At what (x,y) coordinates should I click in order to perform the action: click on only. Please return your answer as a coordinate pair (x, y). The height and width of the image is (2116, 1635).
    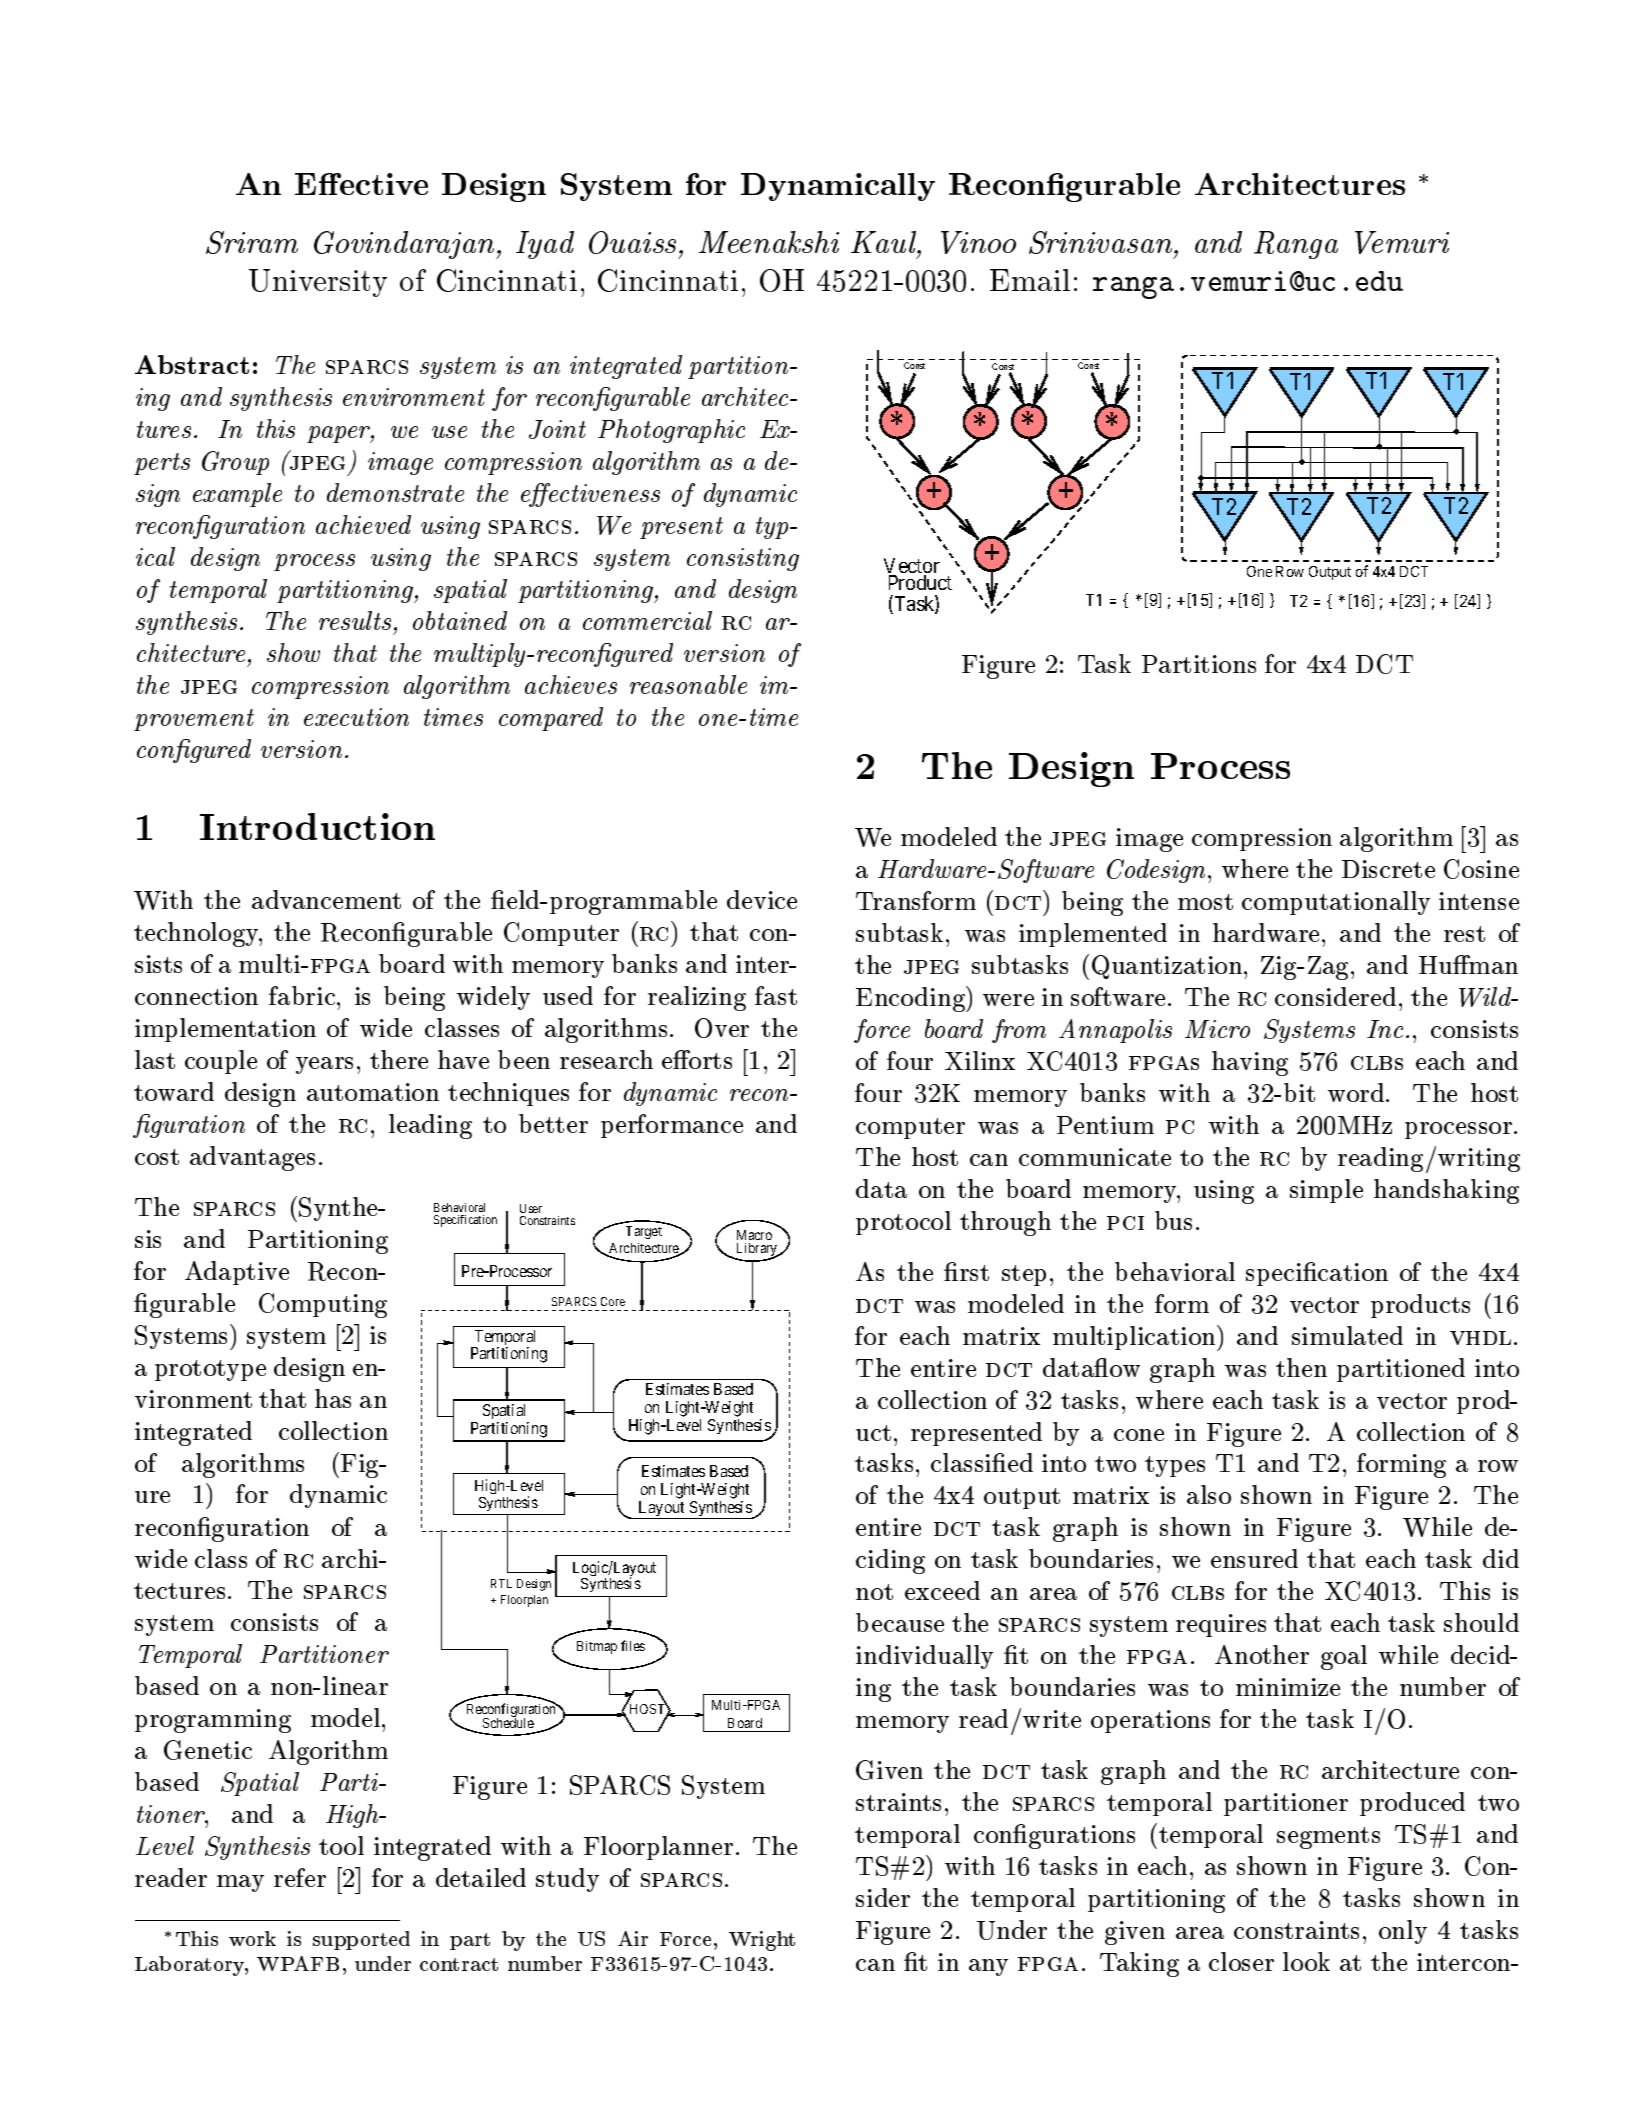
    Looking at the image, I should click on (1403, 1932).
